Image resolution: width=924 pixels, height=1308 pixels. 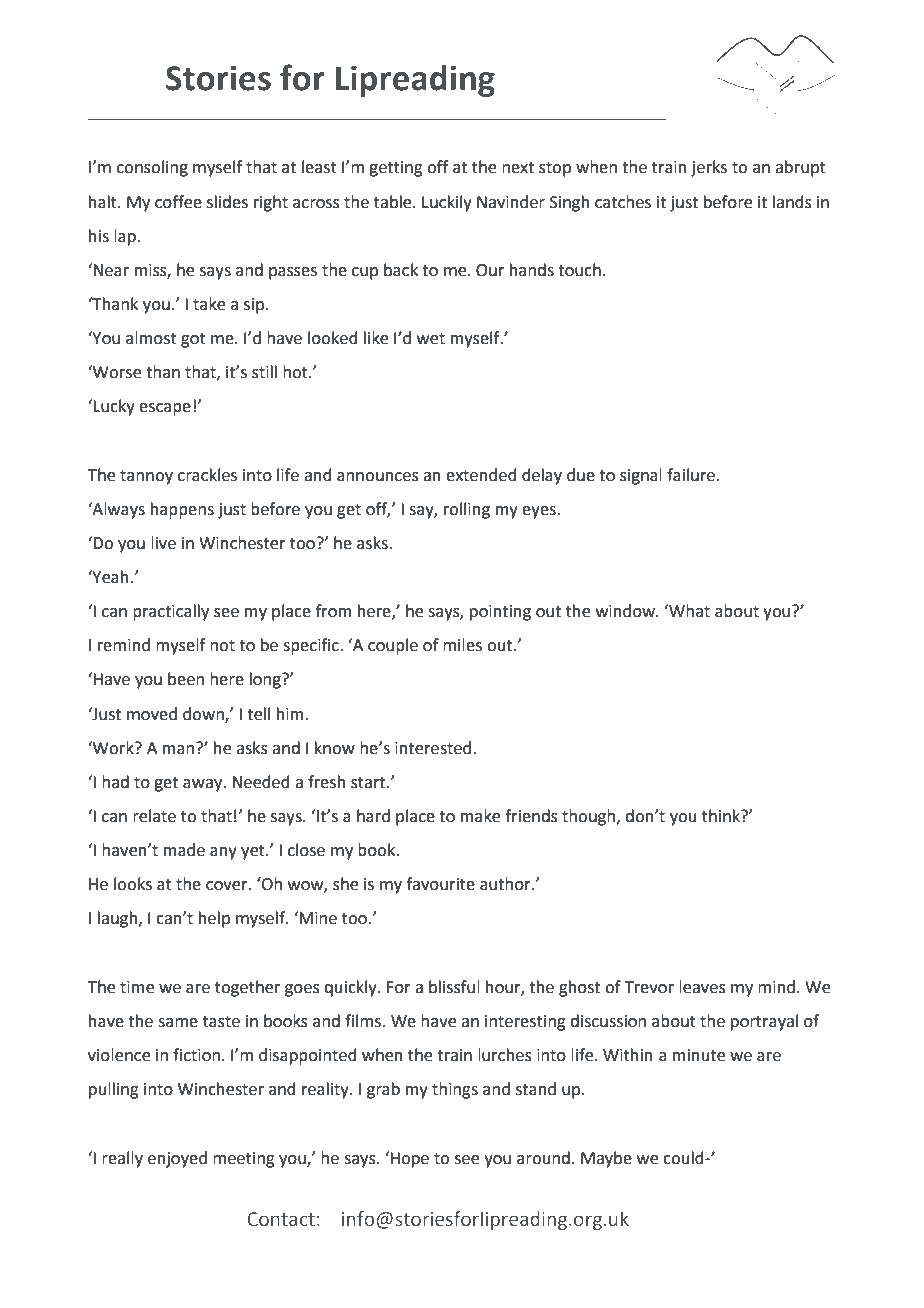 I want to click on jerks, so click(x=709, y=168).
